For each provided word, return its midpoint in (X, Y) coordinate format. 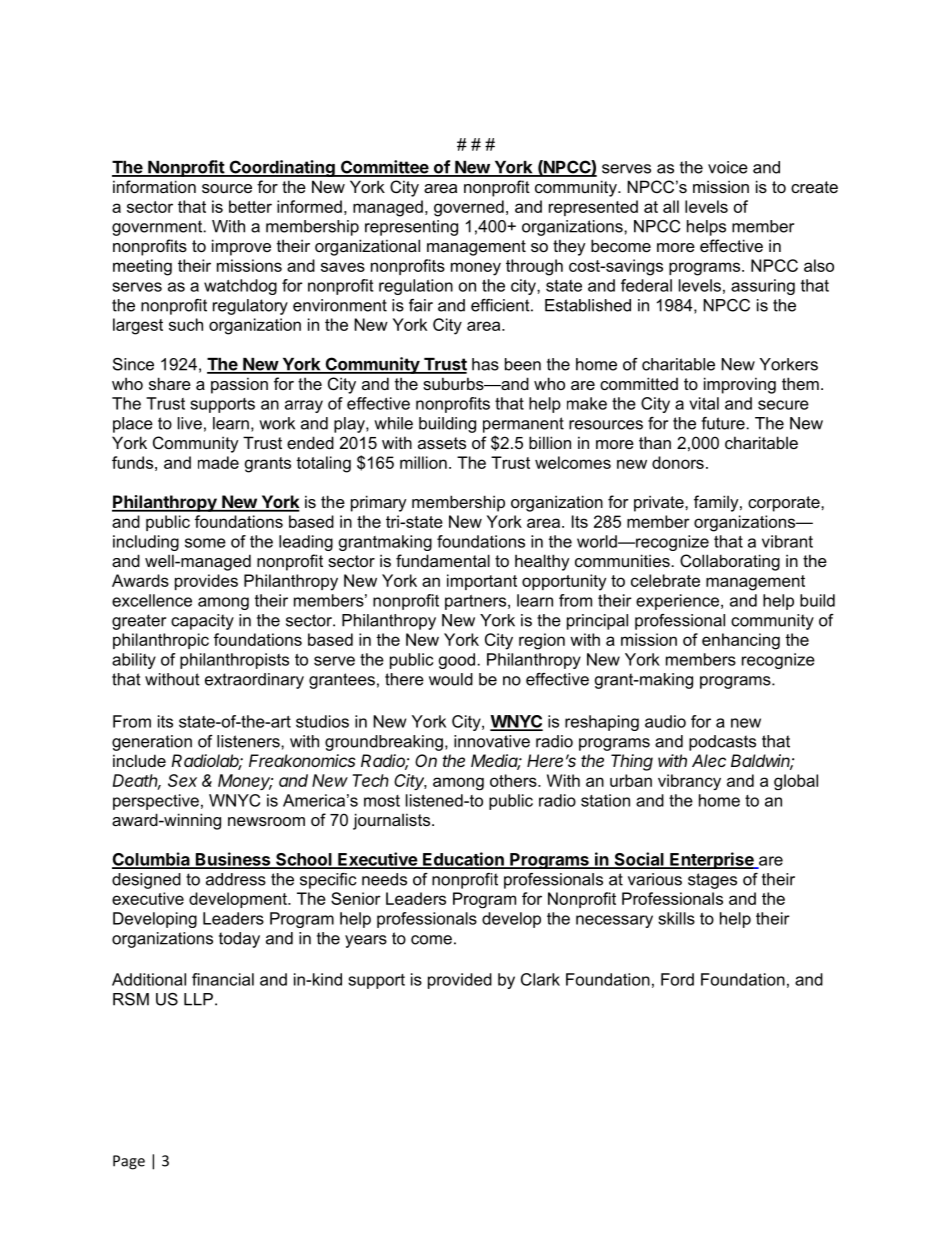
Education (463, 860)
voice (728, 167)
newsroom (266, 821)
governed (469, 208)
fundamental (443, 560)
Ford (677, 979)
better (250, 206)
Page (129, 1162)
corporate (785, 504)
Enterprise (712, 860)
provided (460, 981)
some (205, 543)
